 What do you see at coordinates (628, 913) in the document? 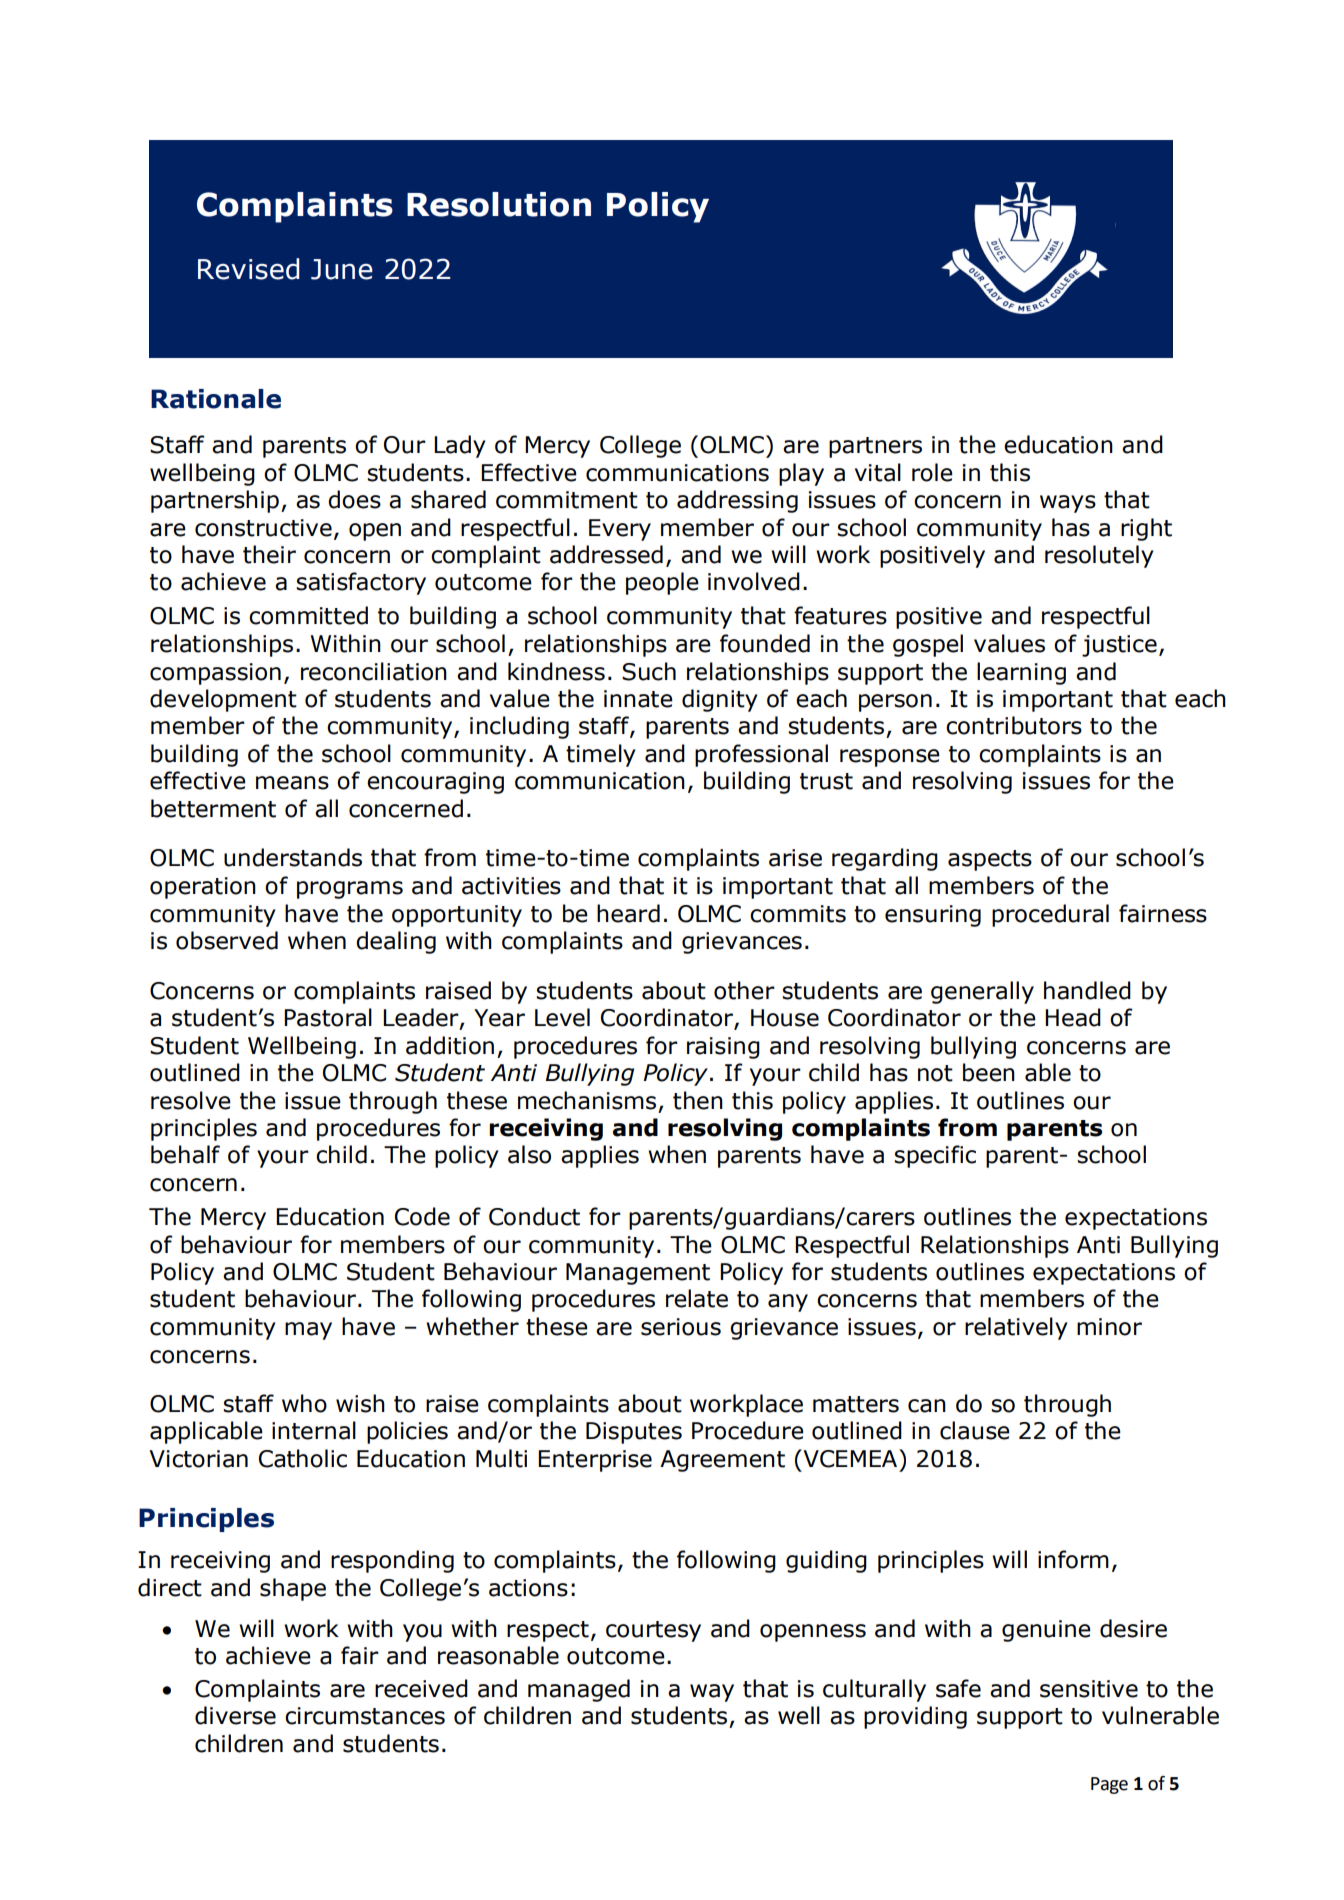
I see `heard` at bounding box center [628, 913].
